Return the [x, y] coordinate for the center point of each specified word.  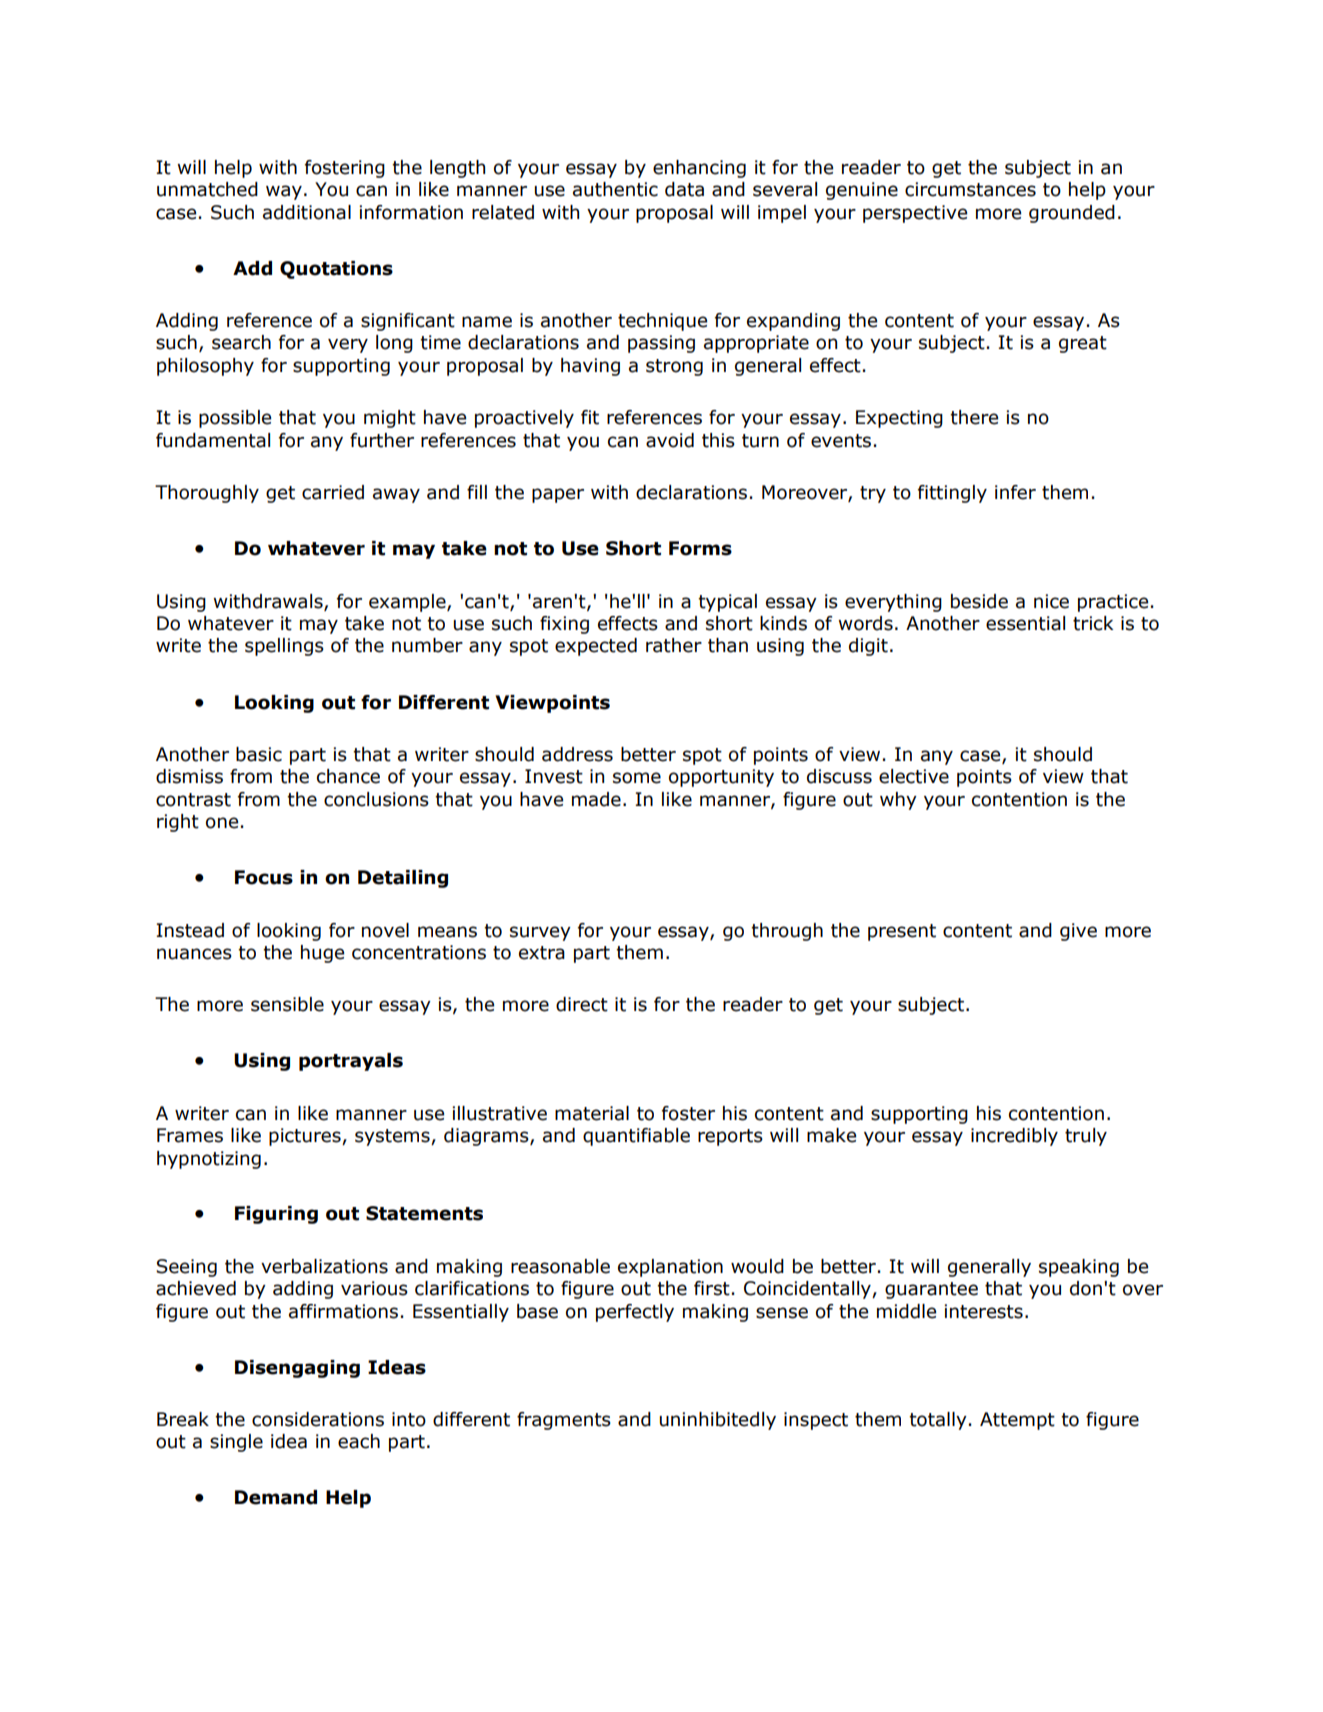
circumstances [970, 189]
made [596, 799]
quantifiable [636, 1137]
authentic [615, 189]
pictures [306, 1137]
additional [307, 212]
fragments [564, 1421]
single [236, 1443]
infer [1015, 492]
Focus [264, 877]
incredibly [1014, 1137]
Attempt [1017, 1421]
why [898, 801]
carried [333, 492]
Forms [700, 548]
